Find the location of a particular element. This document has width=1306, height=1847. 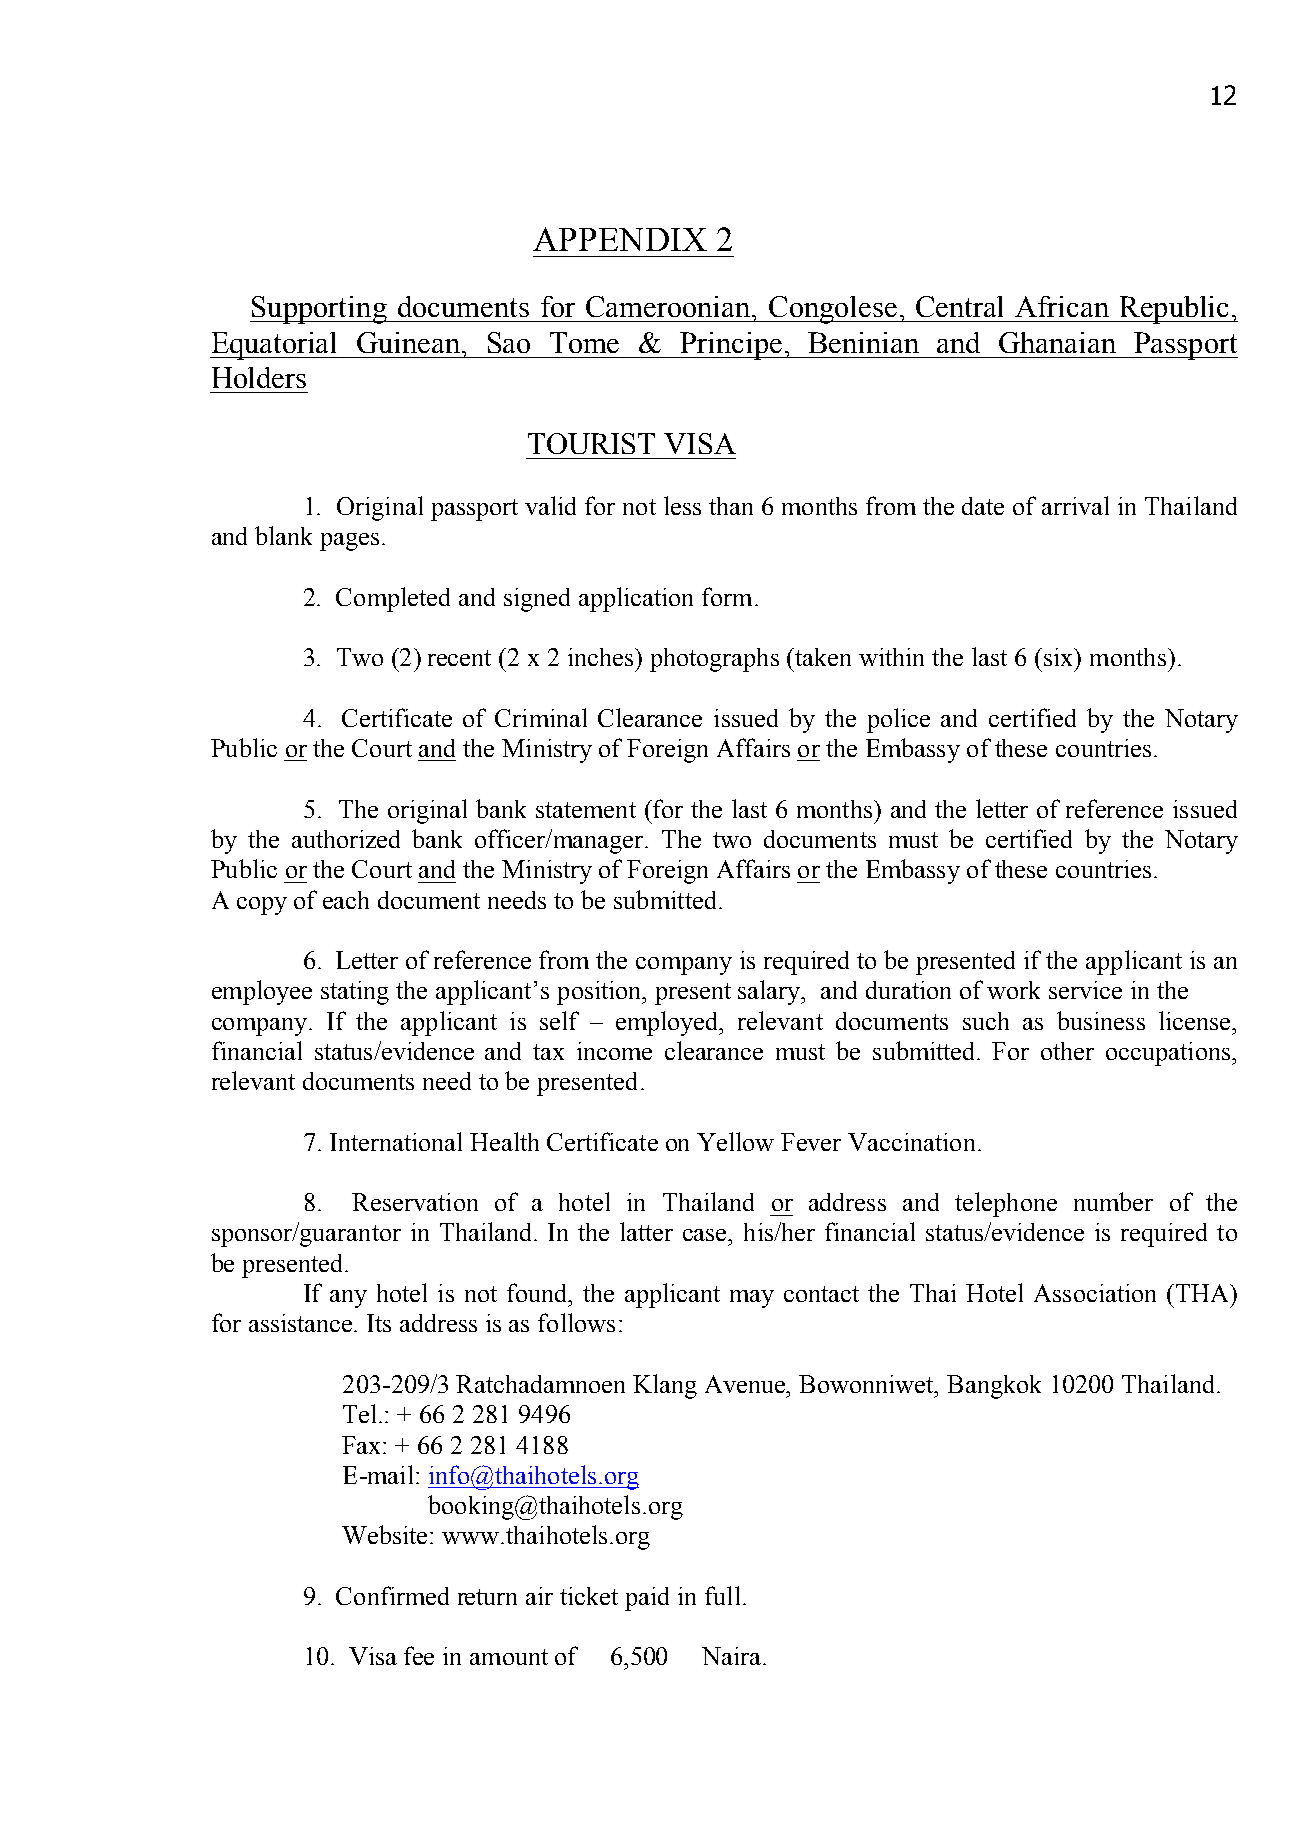

Its is located at coordinates (379, 1323).
